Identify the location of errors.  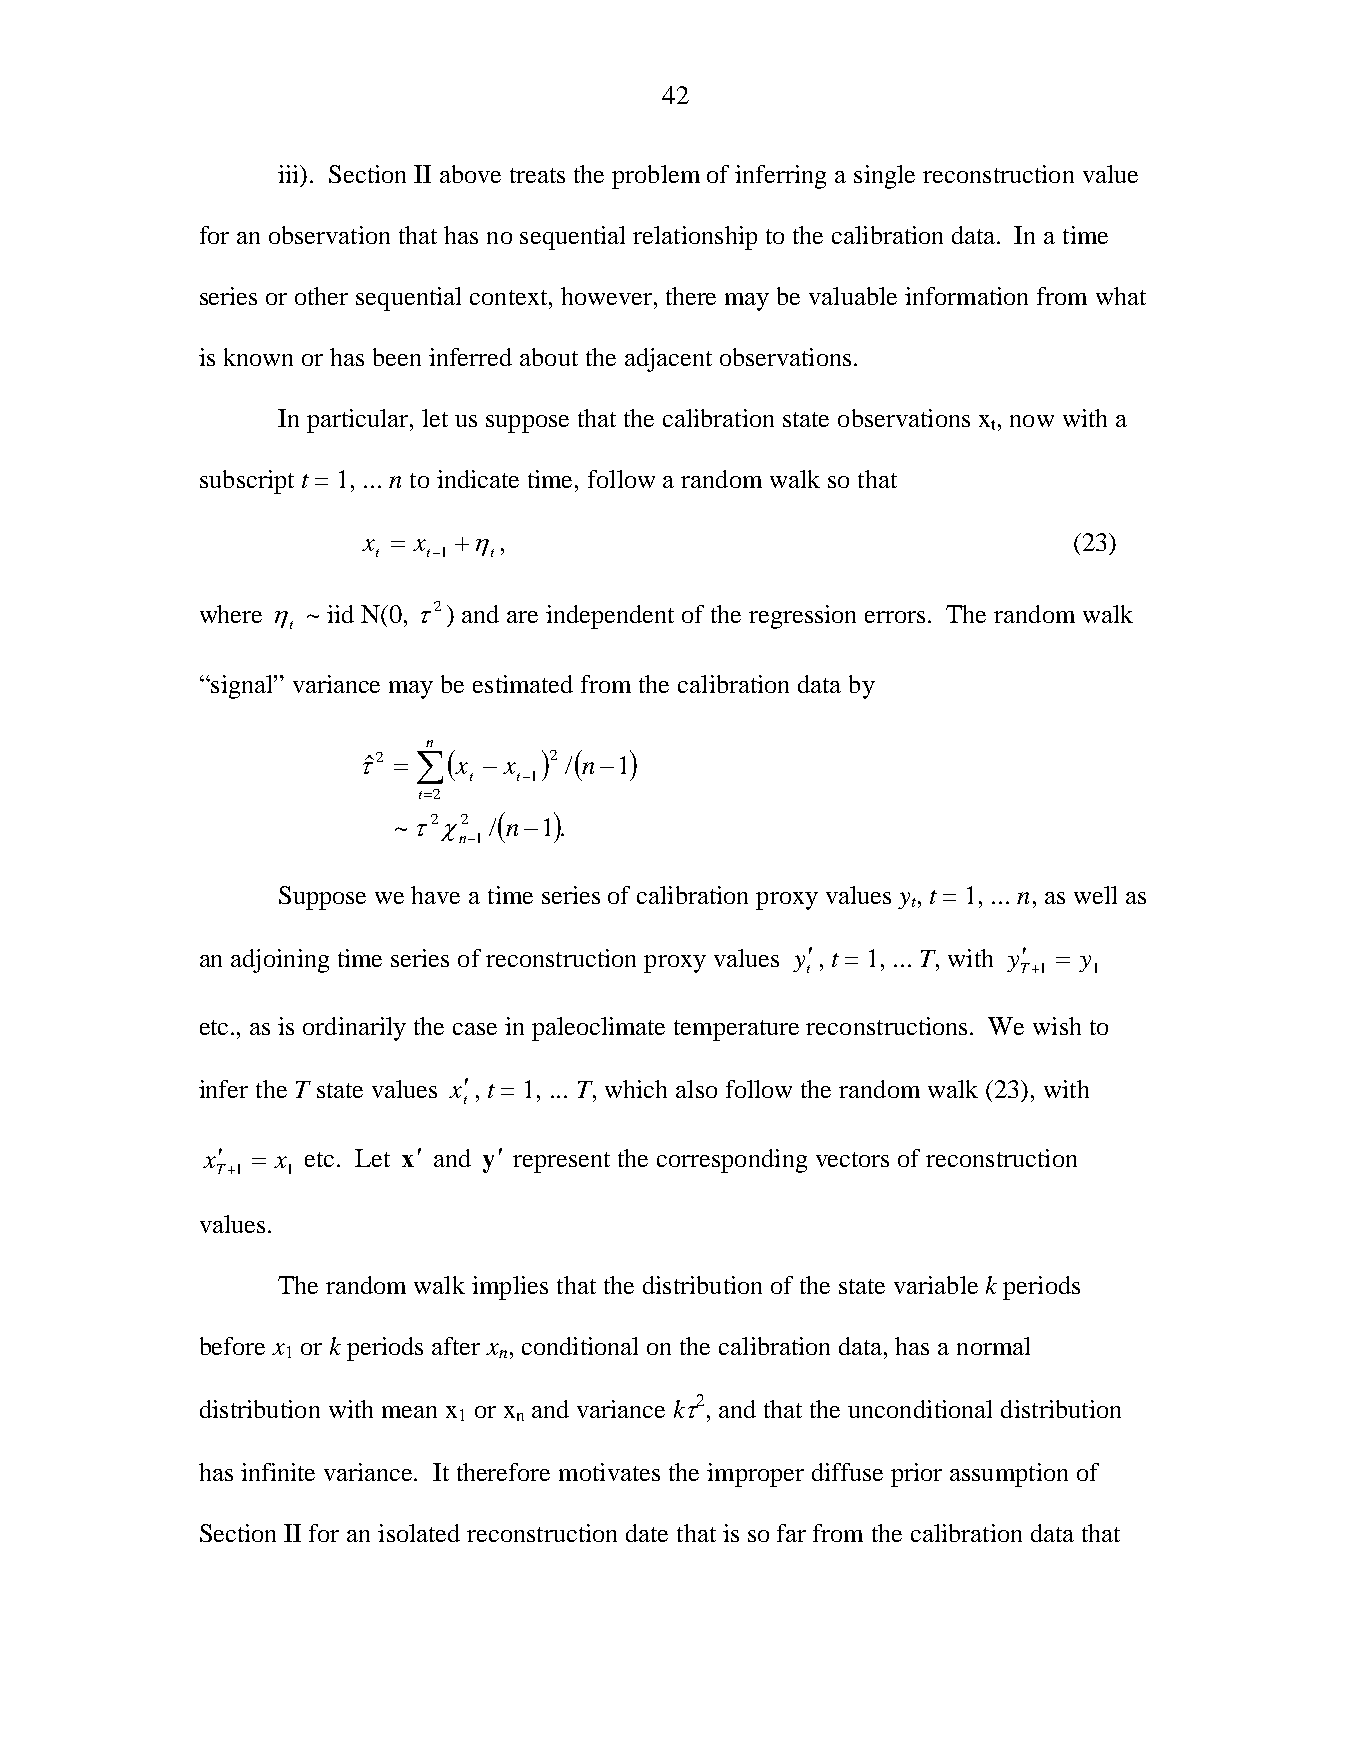
(895, 617).
